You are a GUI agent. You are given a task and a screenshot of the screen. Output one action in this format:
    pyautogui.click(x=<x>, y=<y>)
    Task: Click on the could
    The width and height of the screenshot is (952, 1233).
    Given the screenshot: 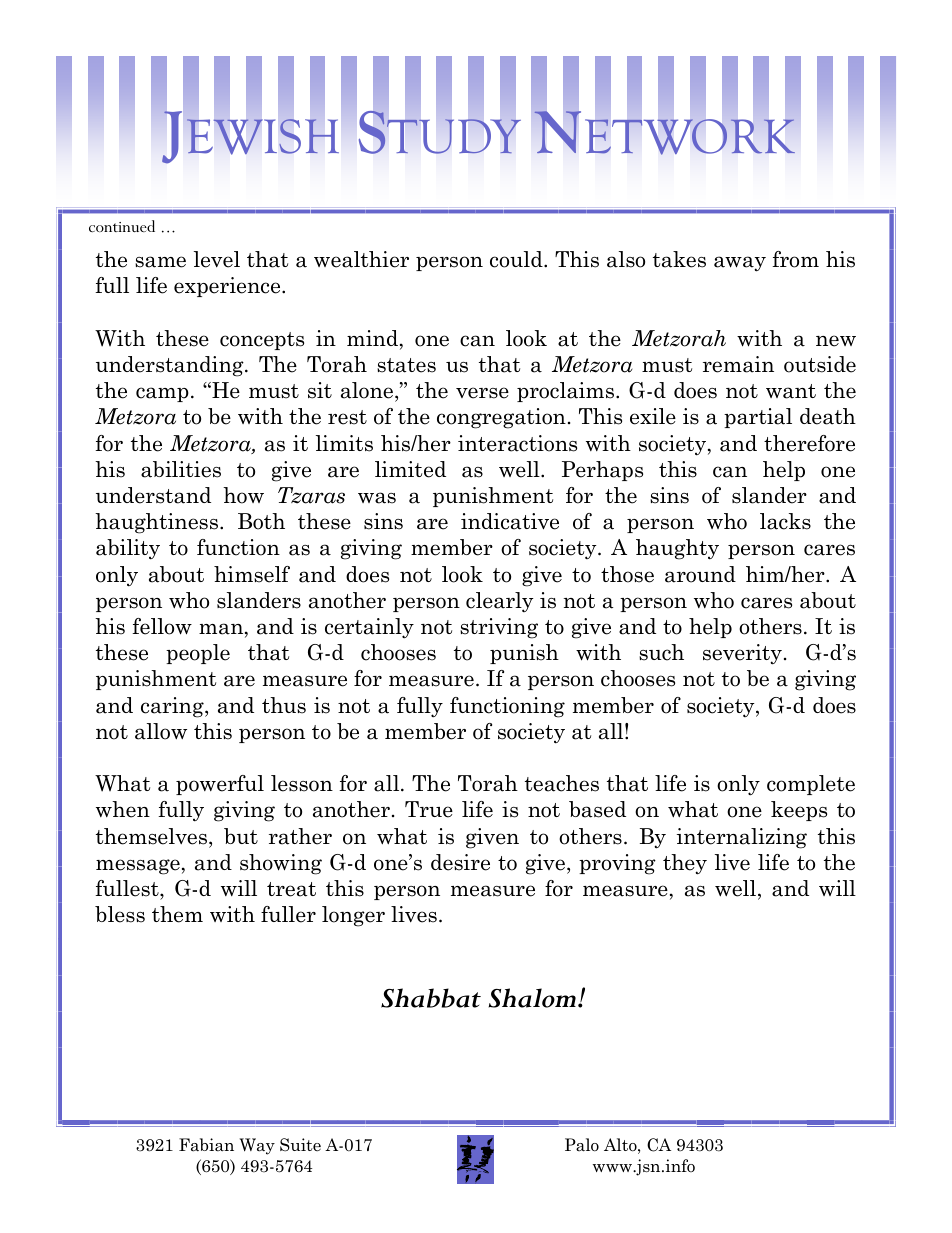 What is the action you would take?
    pyautogui.click(x=517, y=259)
